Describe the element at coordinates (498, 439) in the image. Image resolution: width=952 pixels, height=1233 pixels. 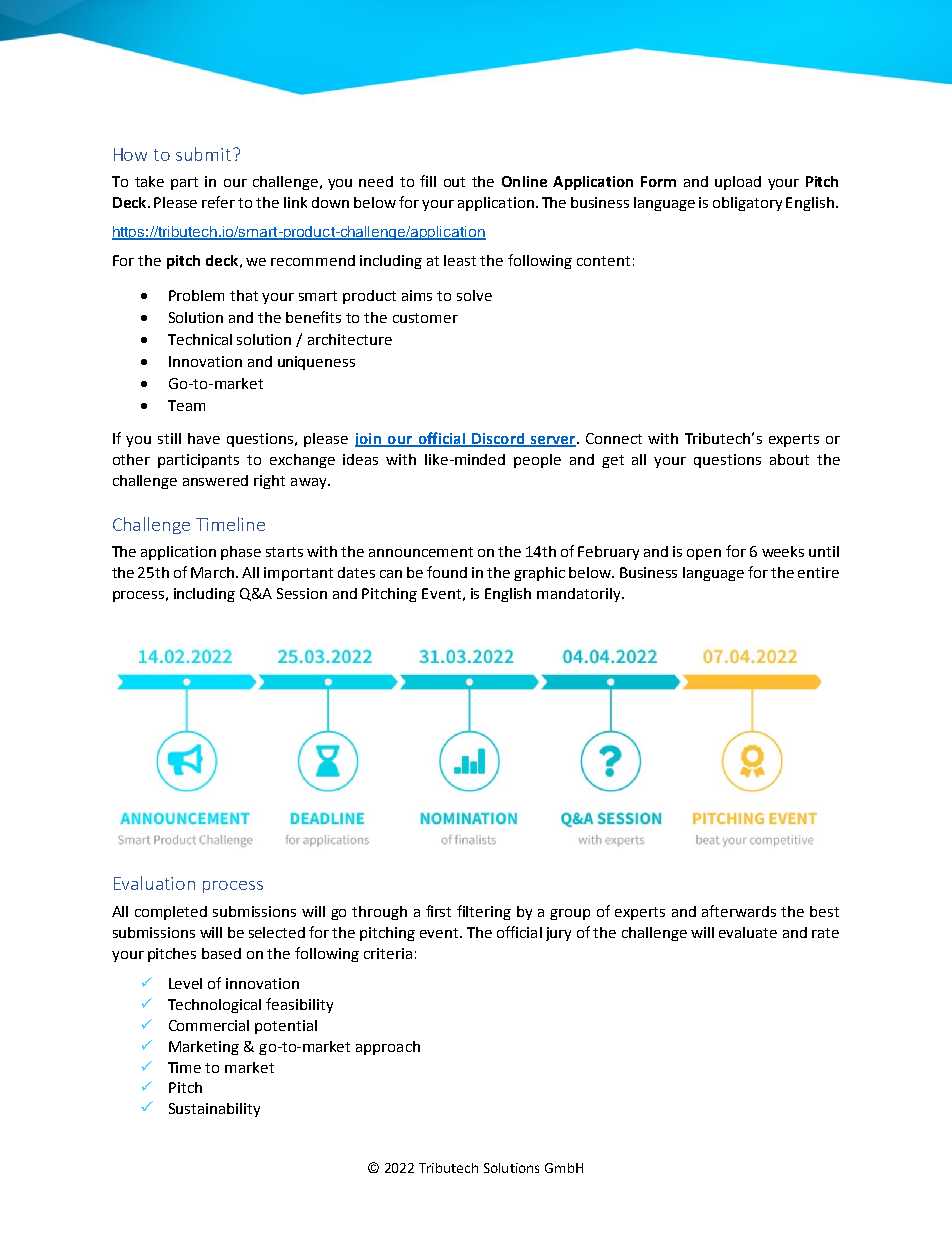
I see `Discord` at that location.
